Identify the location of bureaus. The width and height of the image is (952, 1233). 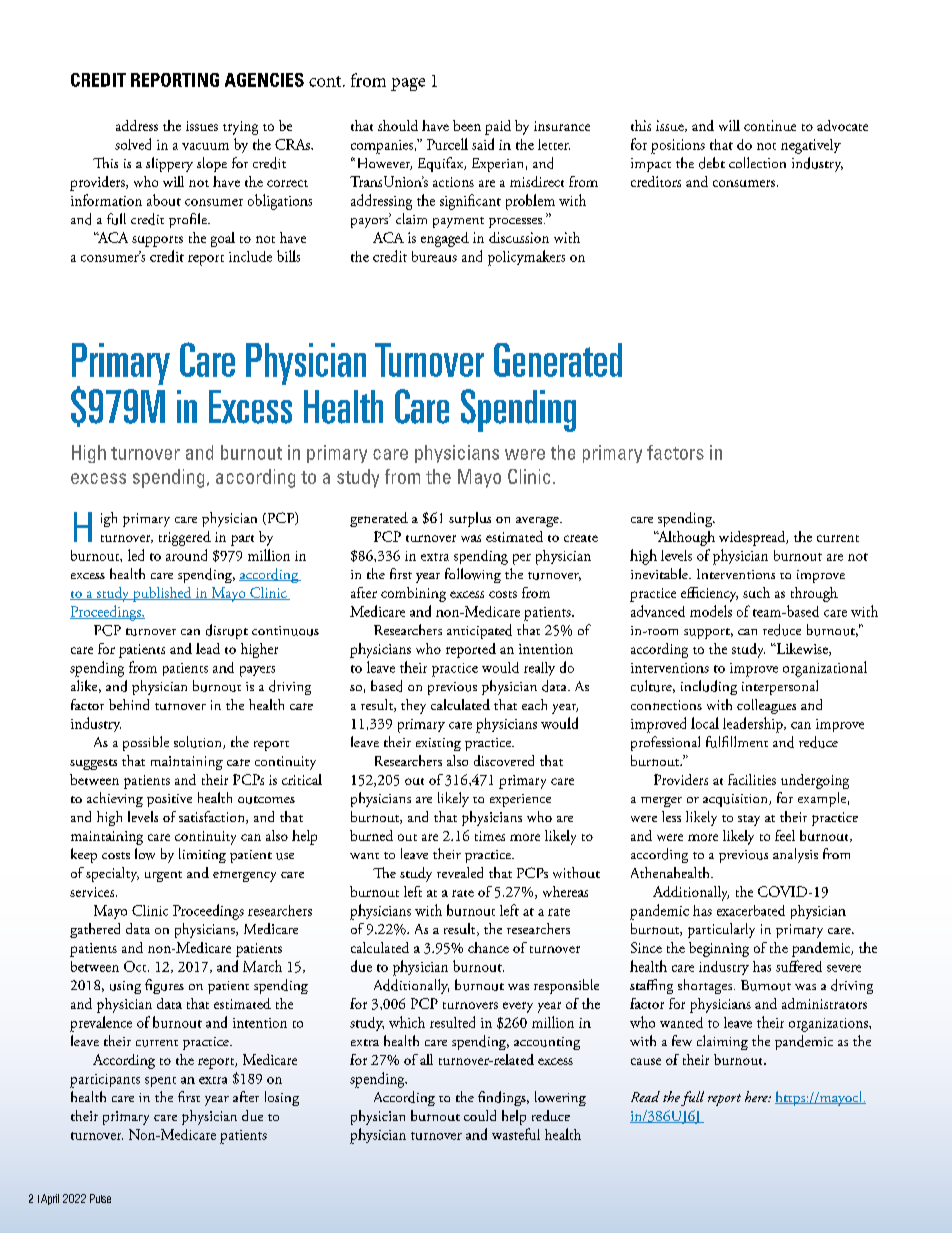
(434, 256).
